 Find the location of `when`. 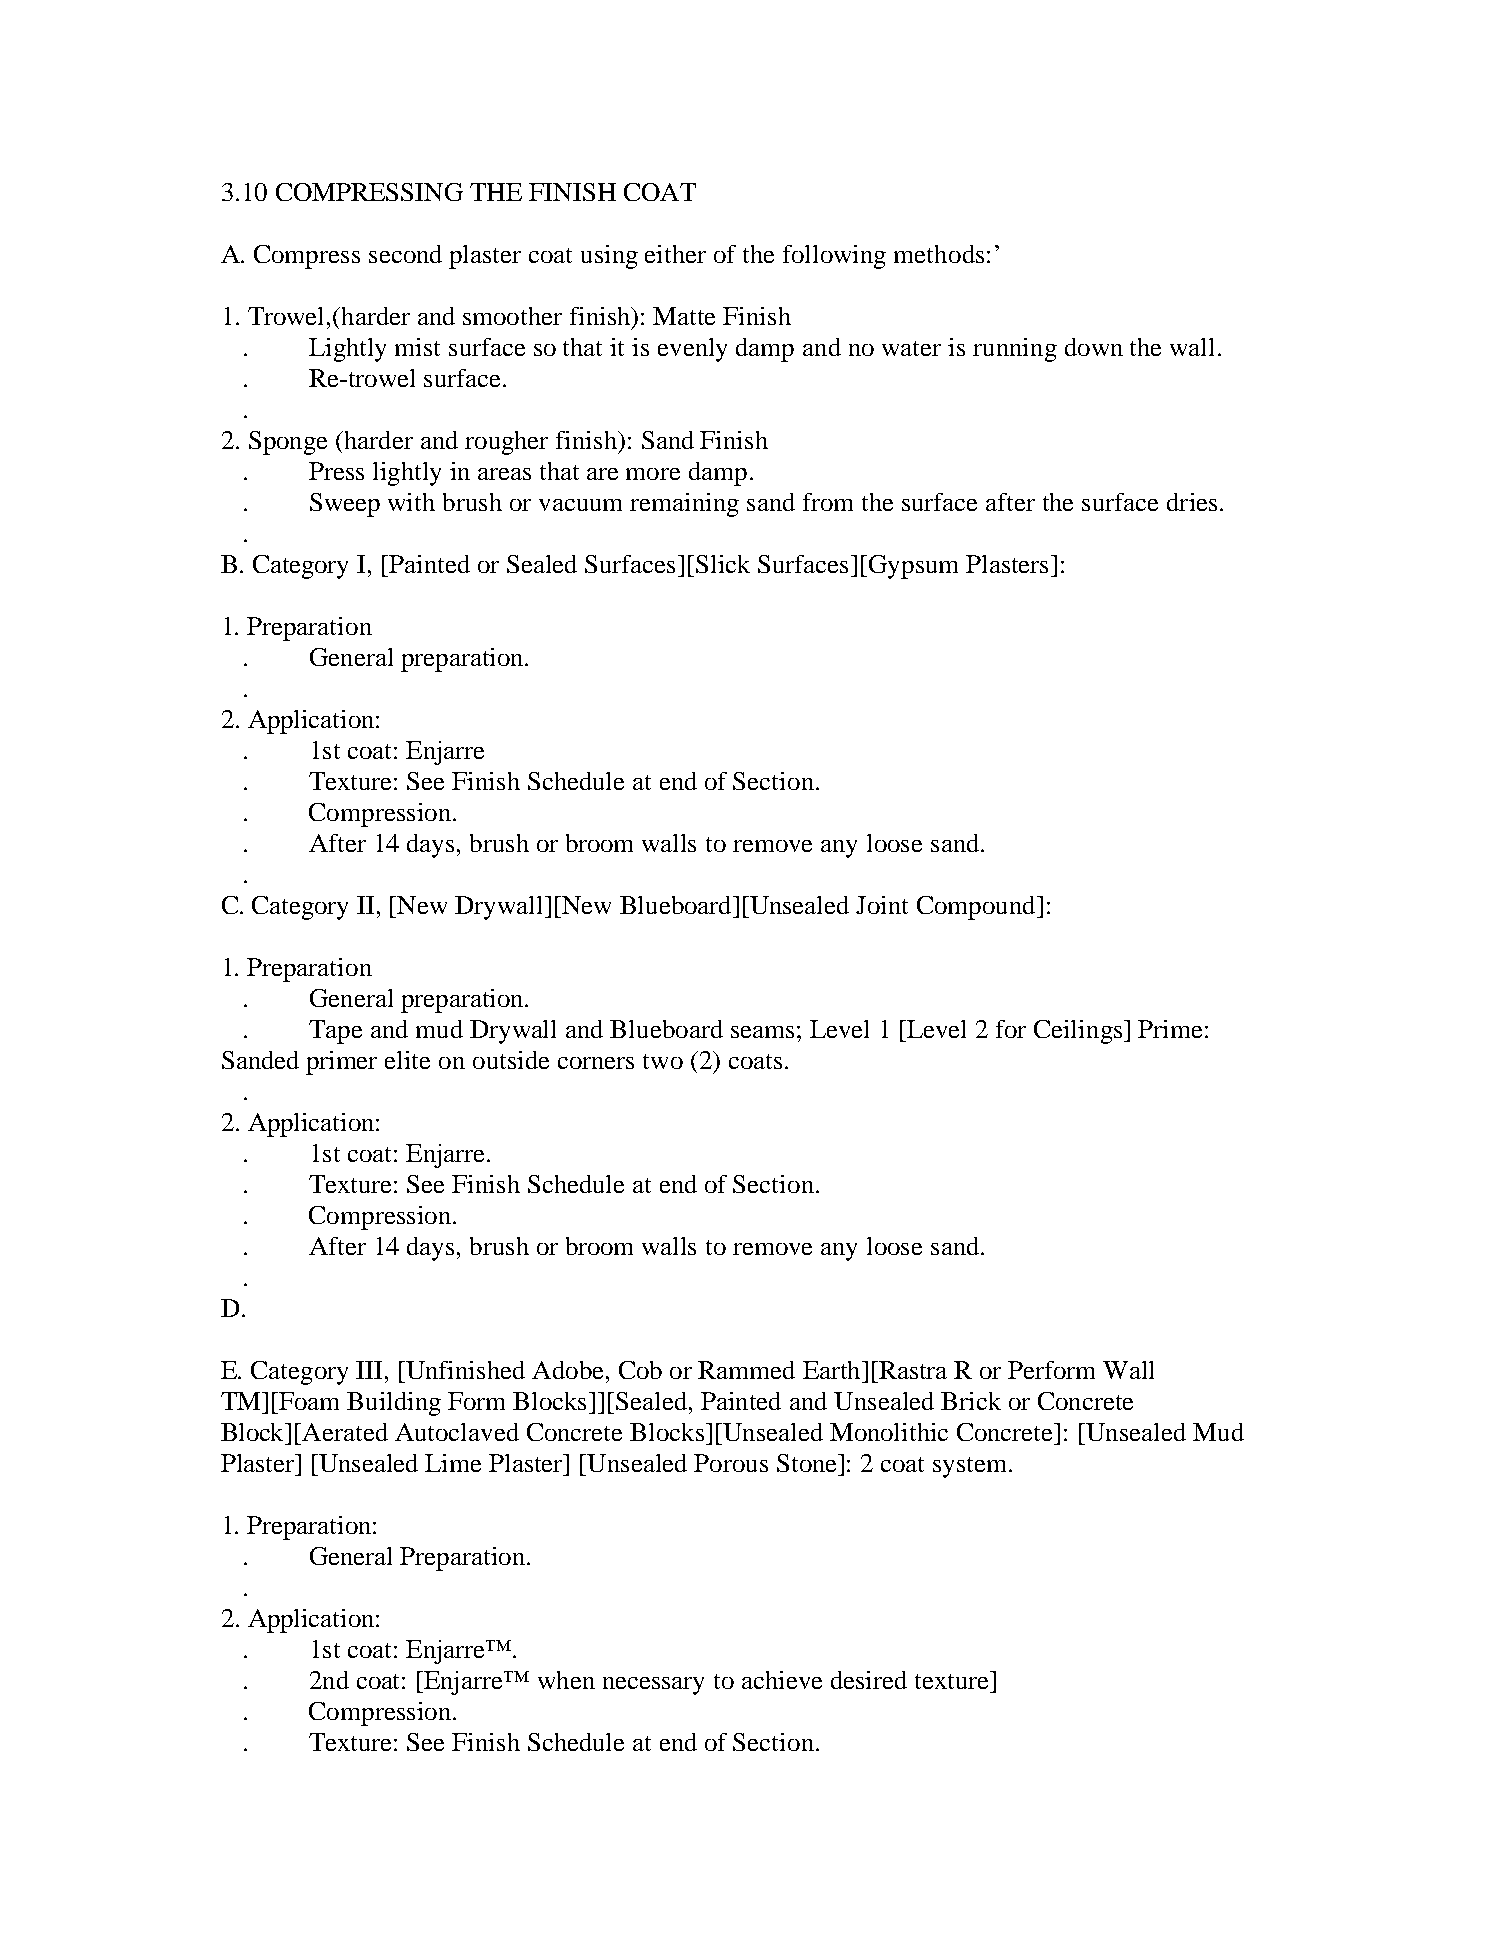

when is located at coordinates (566, 1680).
